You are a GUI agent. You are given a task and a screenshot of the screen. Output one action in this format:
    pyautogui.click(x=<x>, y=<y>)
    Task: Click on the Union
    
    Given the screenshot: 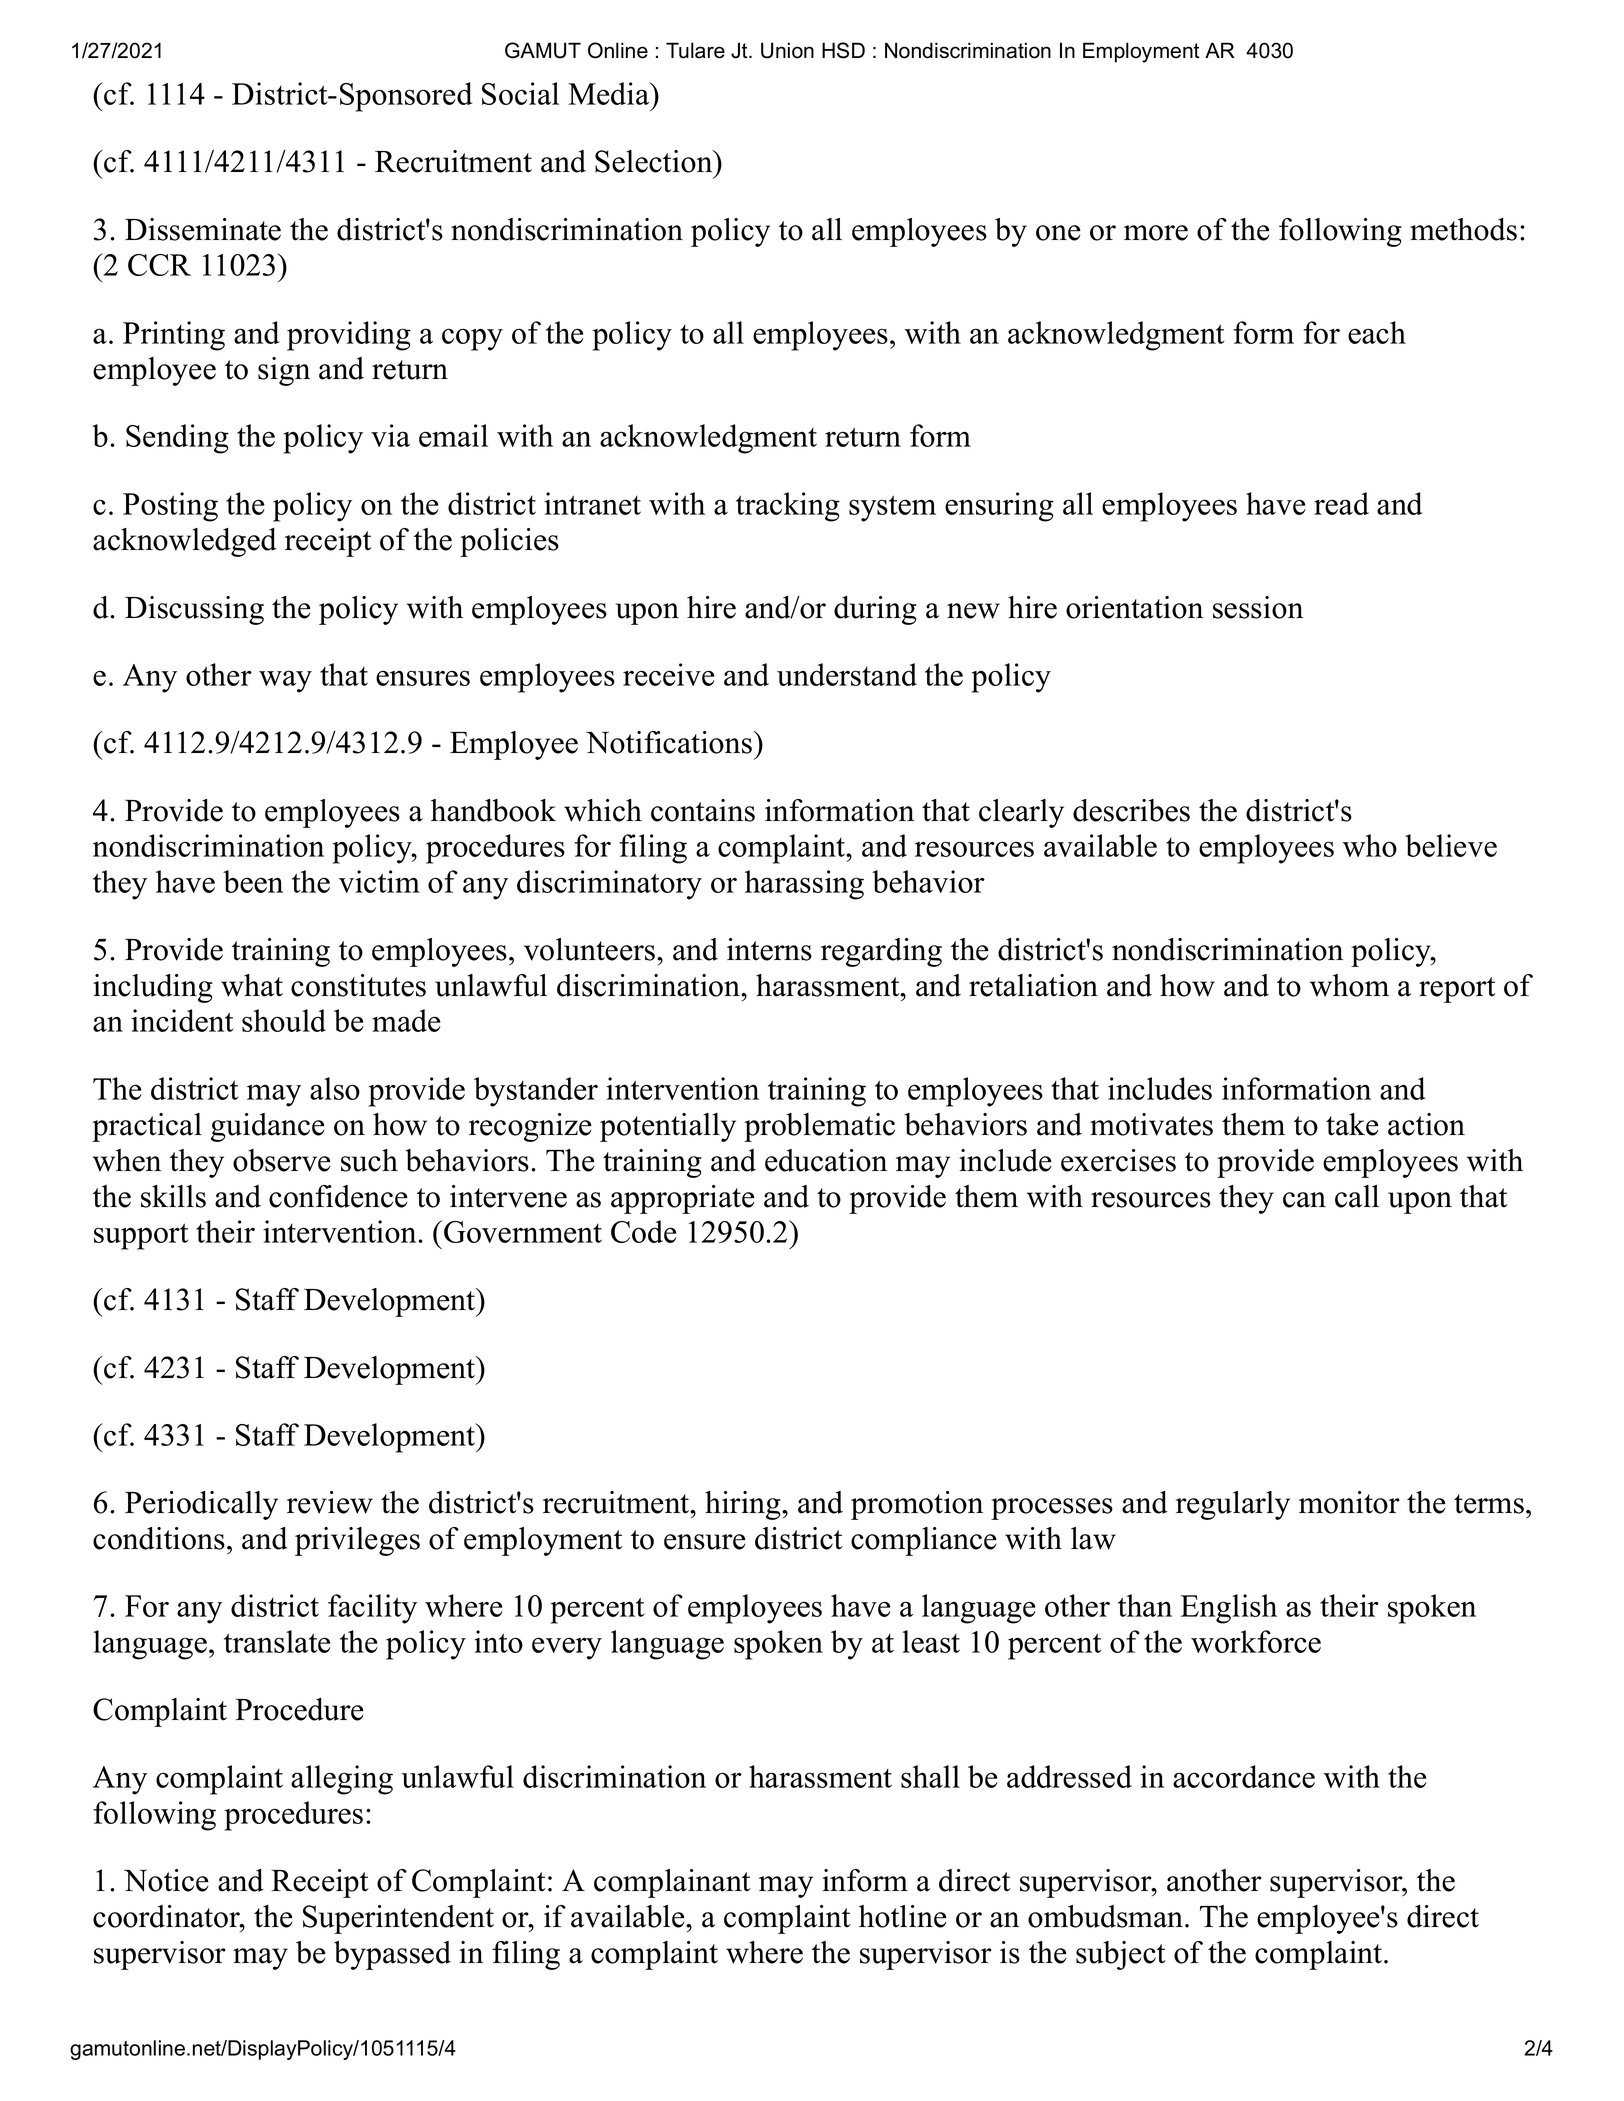 What is the action you would take?
    pyautogui.click(x=787, y=50)
